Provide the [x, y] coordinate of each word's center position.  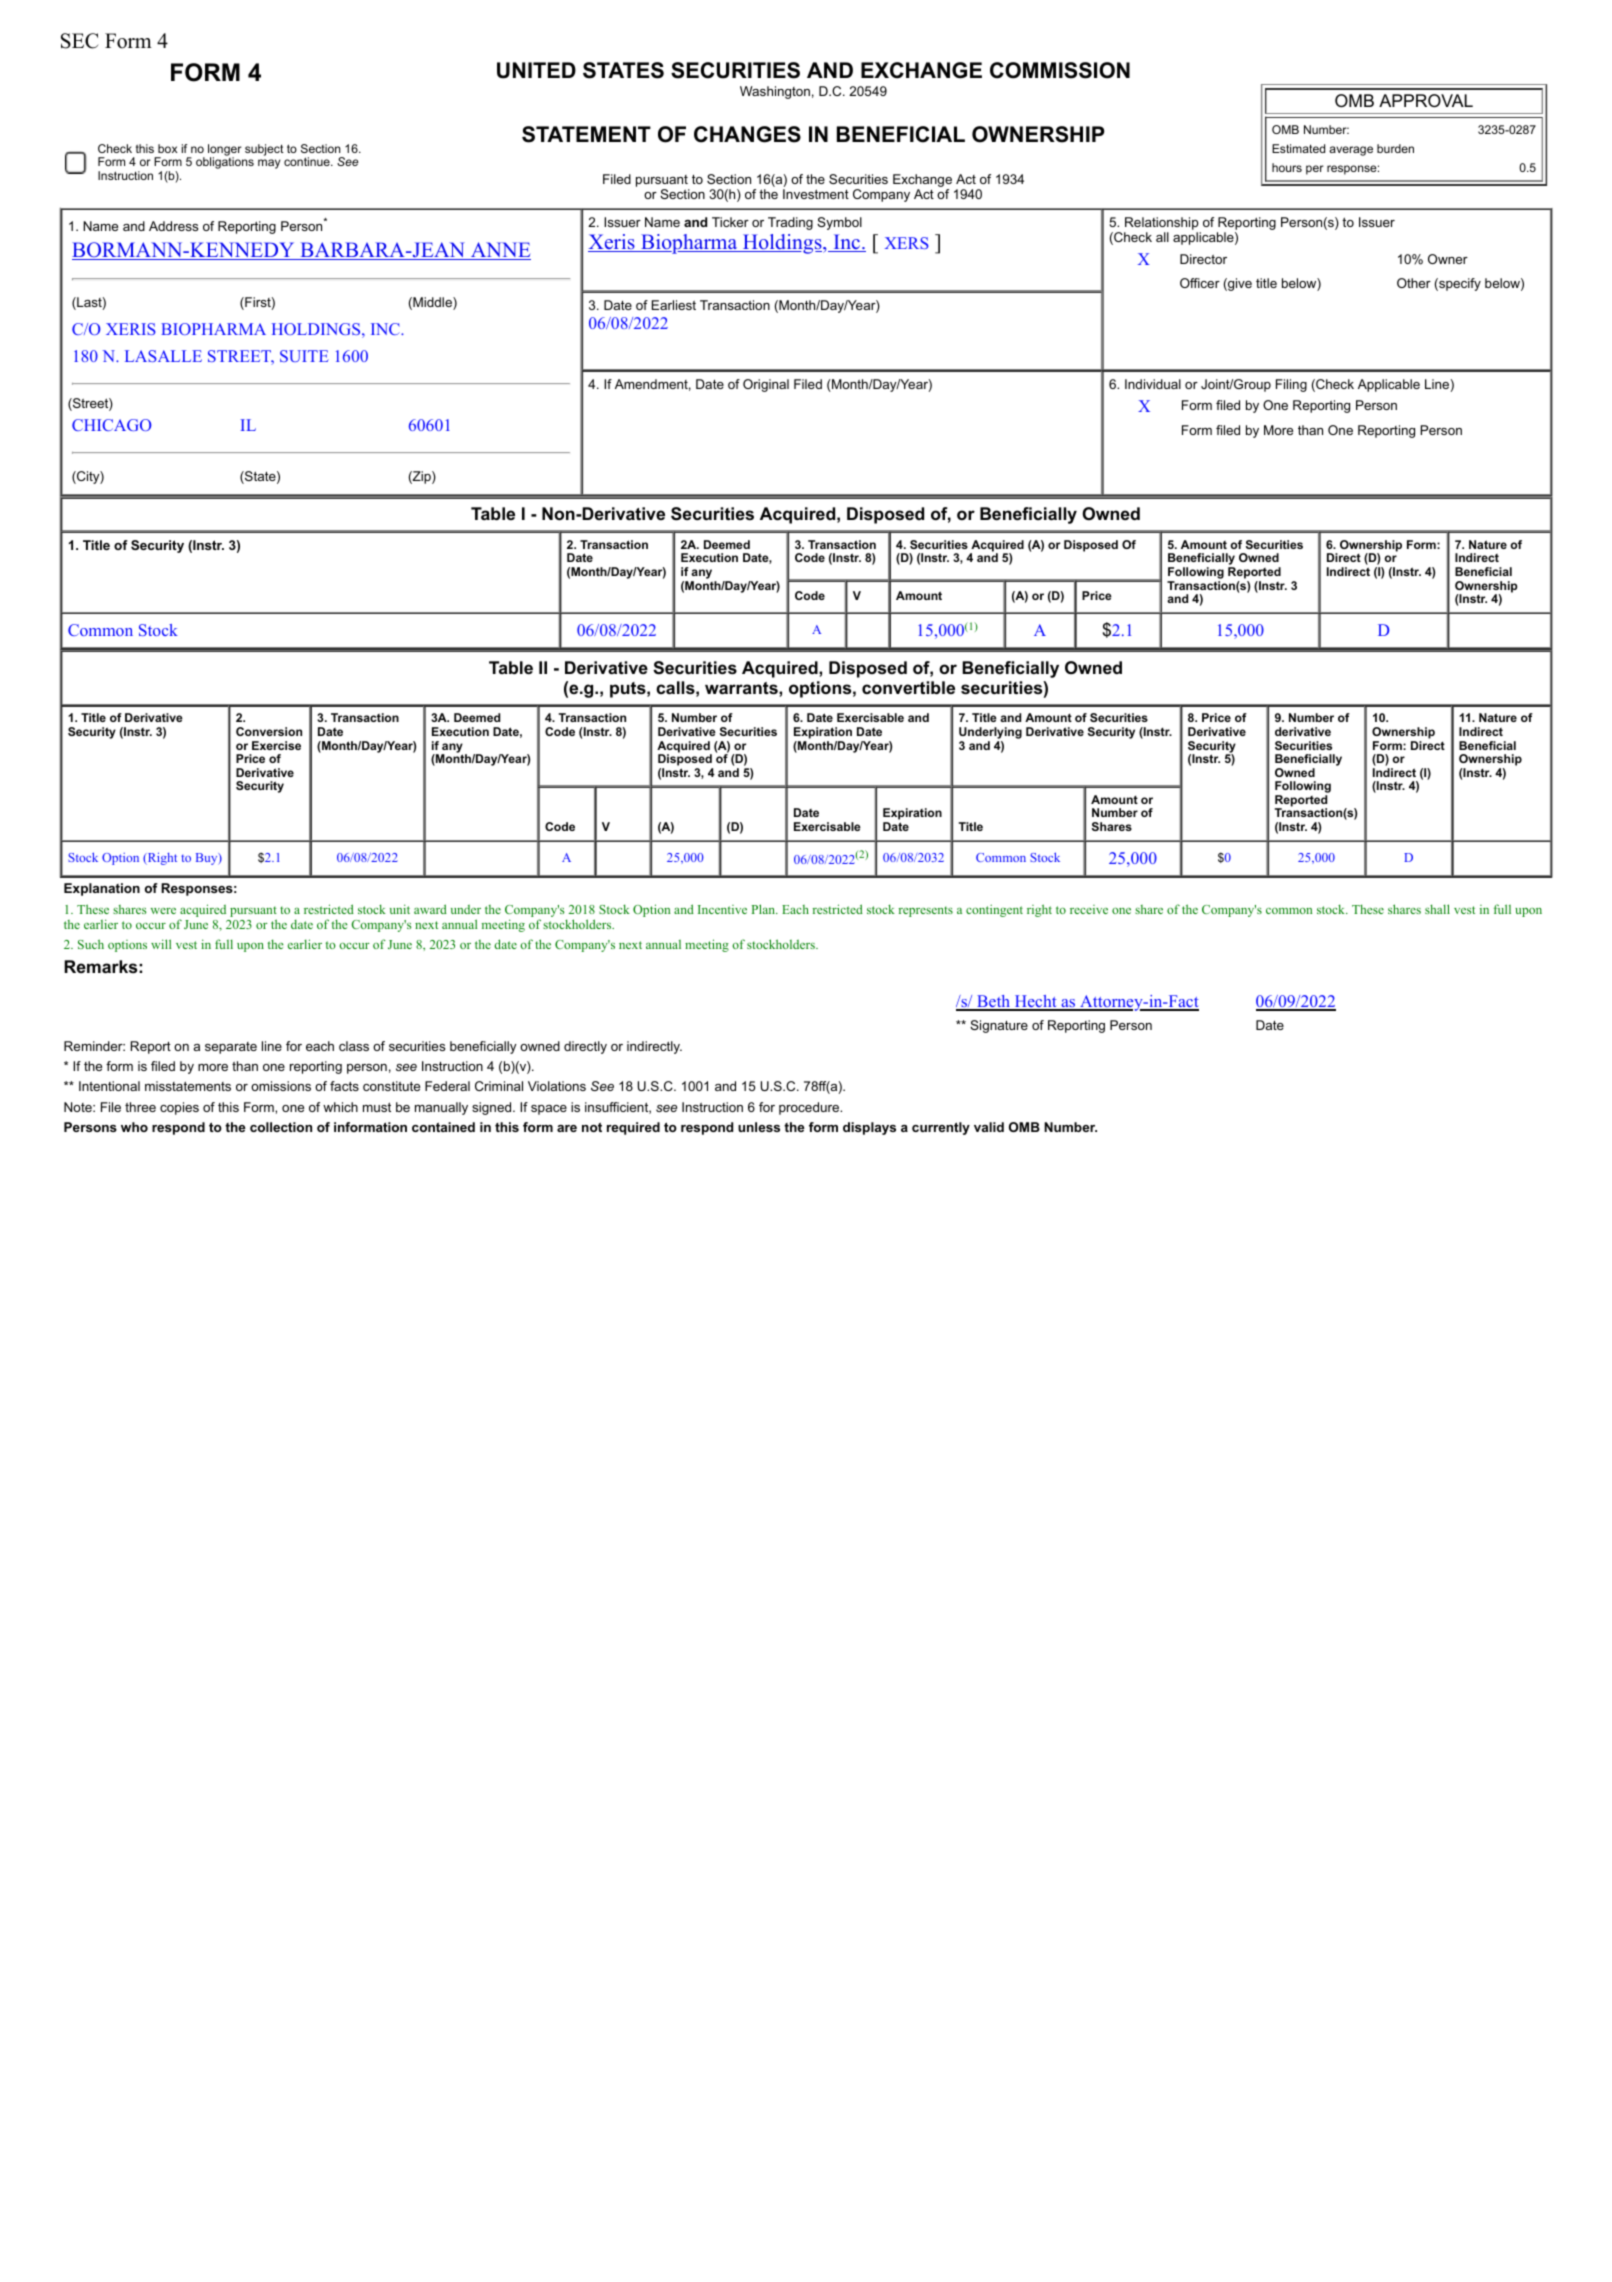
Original [766, 385]
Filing [1291, 385]
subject [264, 150]
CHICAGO [111, 425]
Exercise [276, 745]
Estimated [1298, 148]
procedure [810, 1108]
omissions [281, 1086]
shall [1437, 909]
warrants [742, 688]
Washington [775, 92]
